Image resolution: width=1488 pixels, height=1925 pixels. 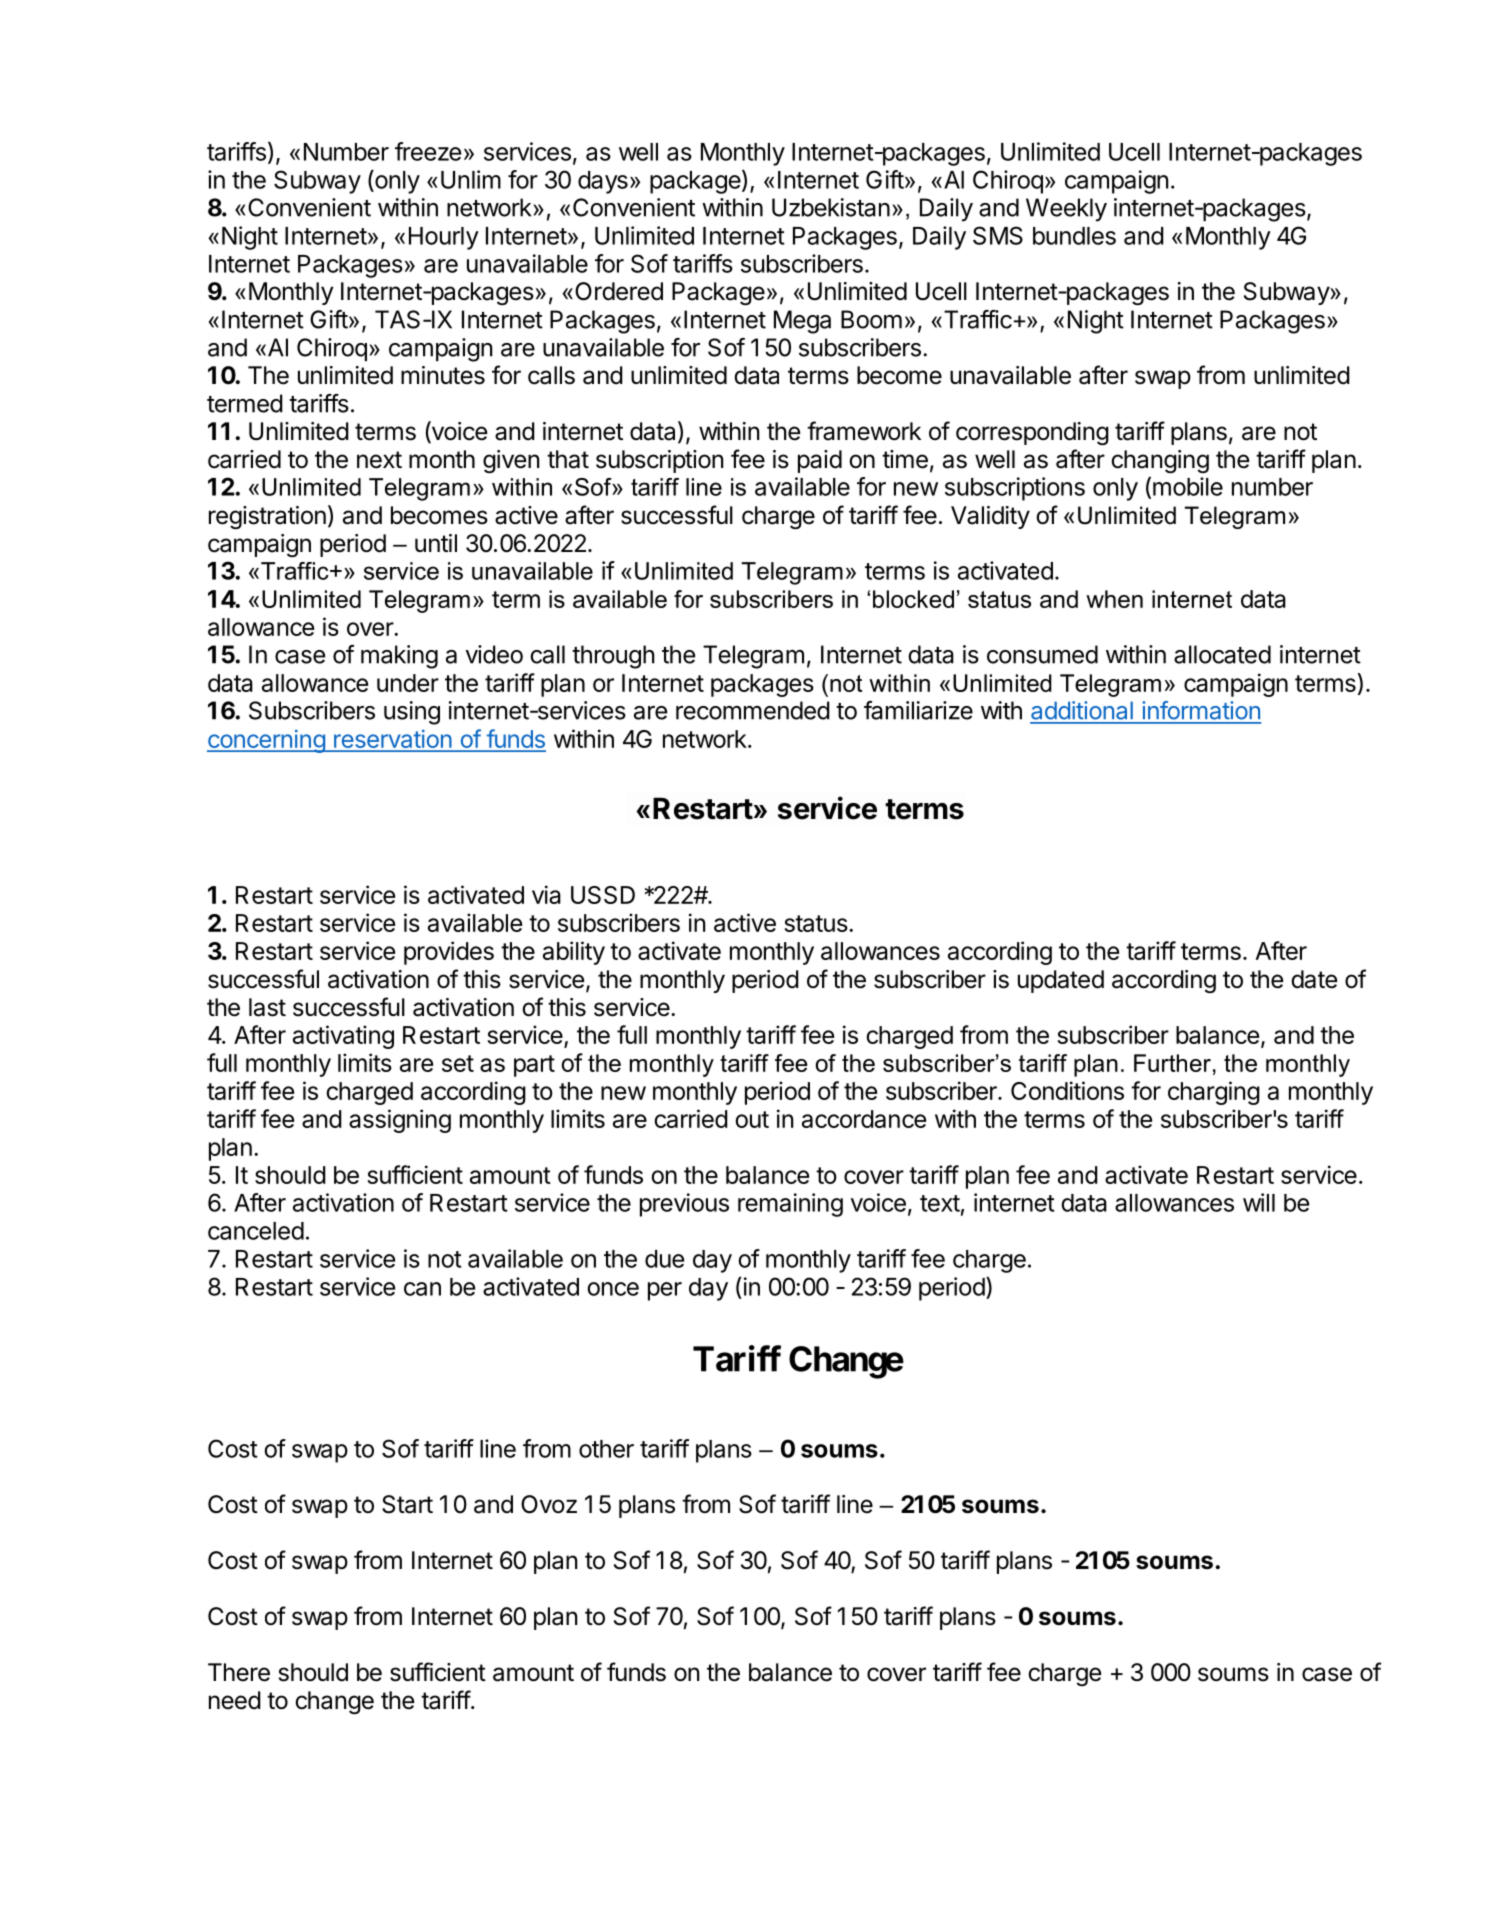 What do you see at coordinates (239, 1672) in the image?
I see `There` at bounding box center [239, 1672].
